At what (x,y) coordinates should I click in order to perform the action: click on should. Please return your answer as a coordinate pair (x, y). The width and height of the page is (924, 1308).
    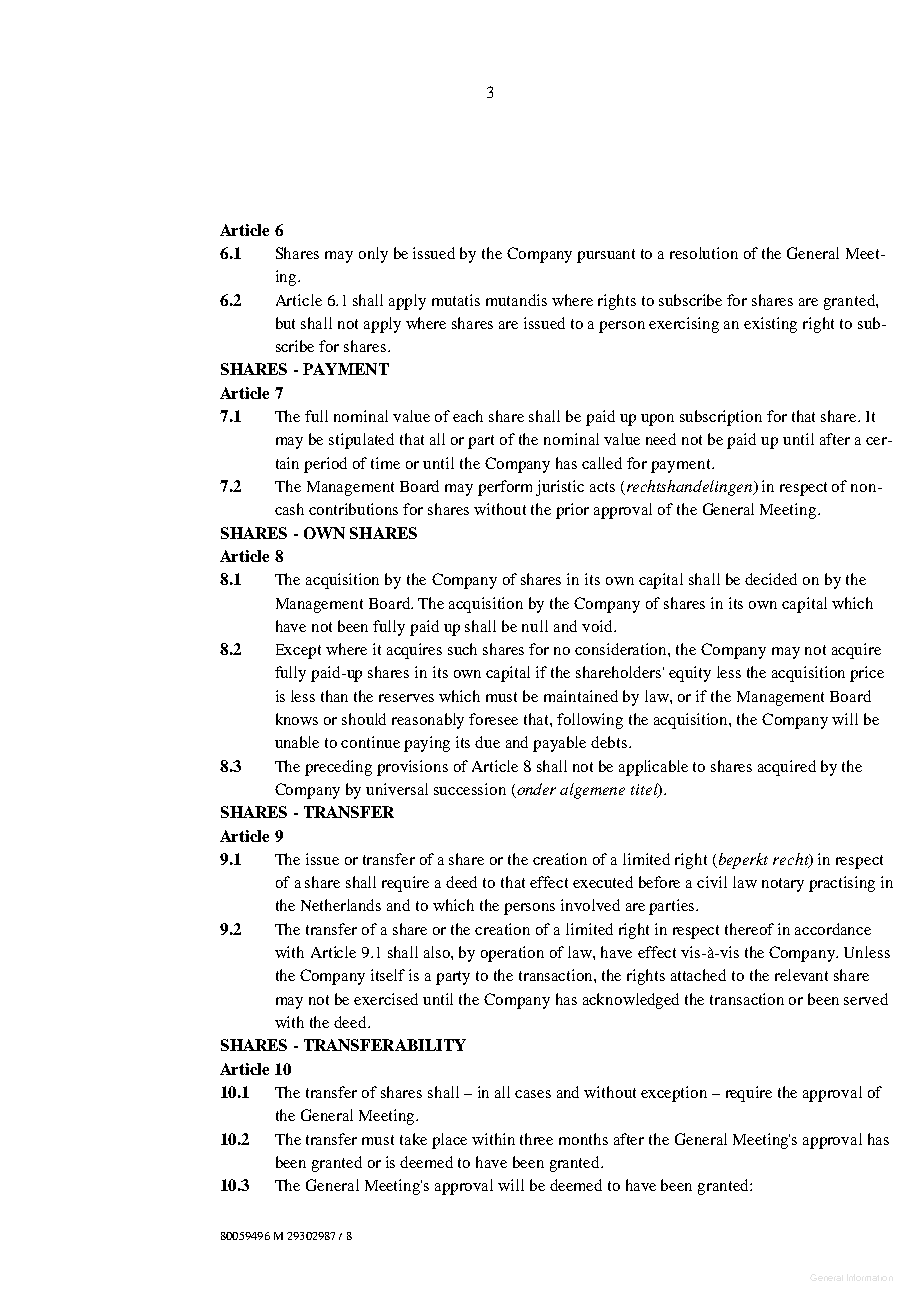
    Looking at the image, I should click on (364, 719).
